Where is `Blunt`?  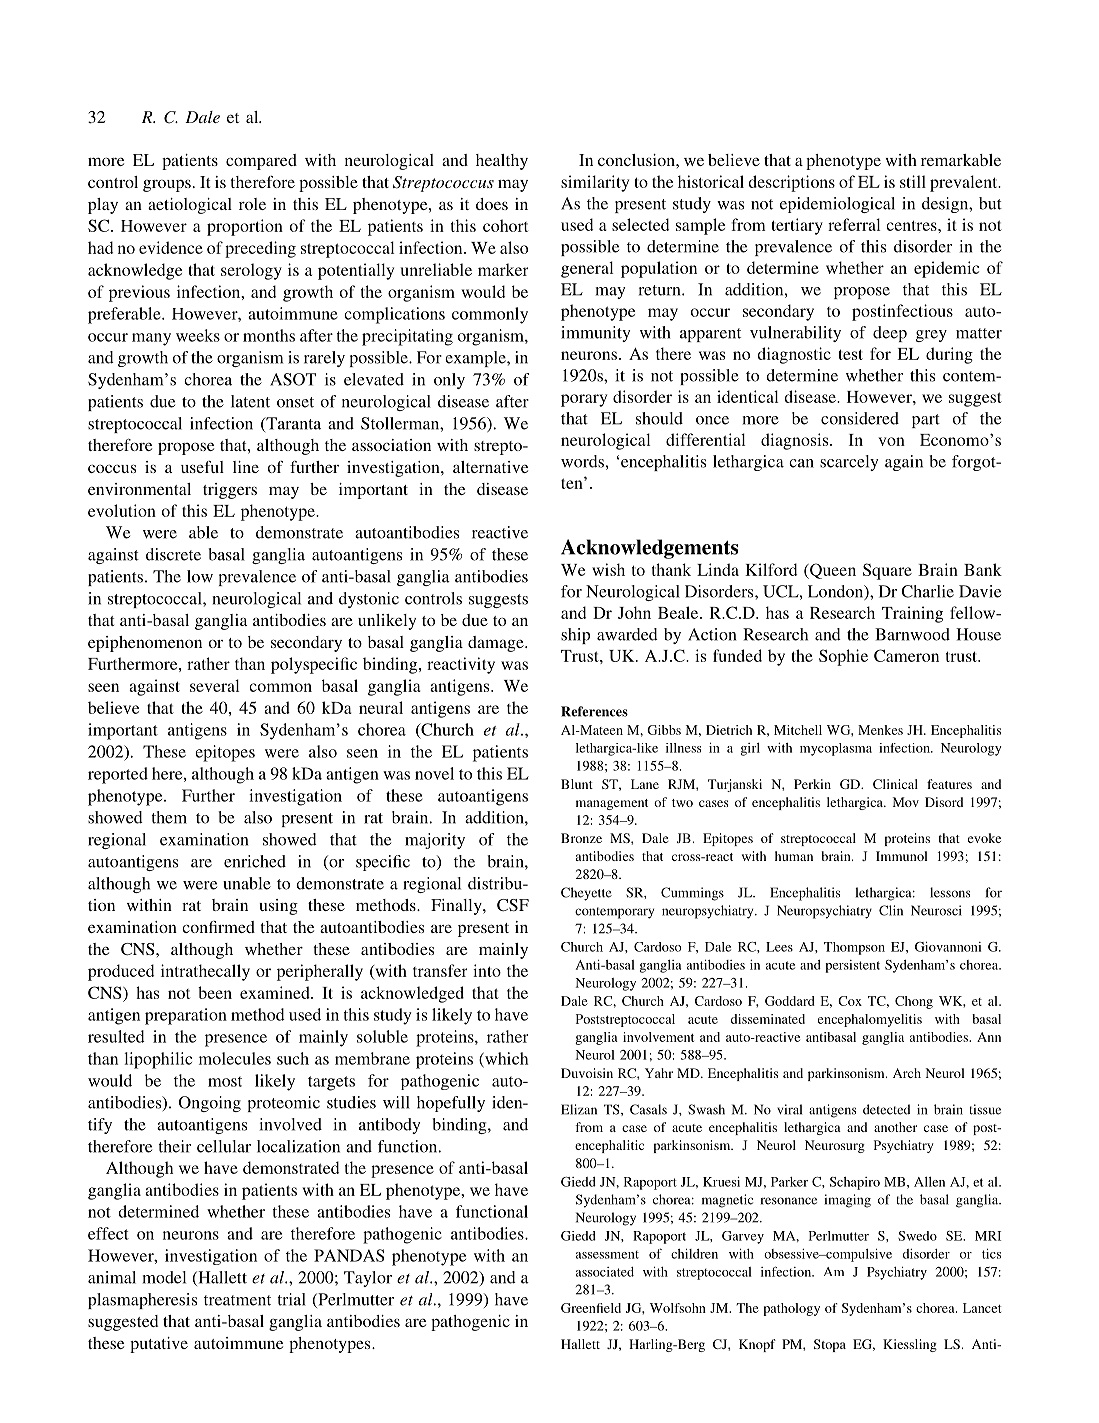 Blunt is located at coordinates (577, 784).
